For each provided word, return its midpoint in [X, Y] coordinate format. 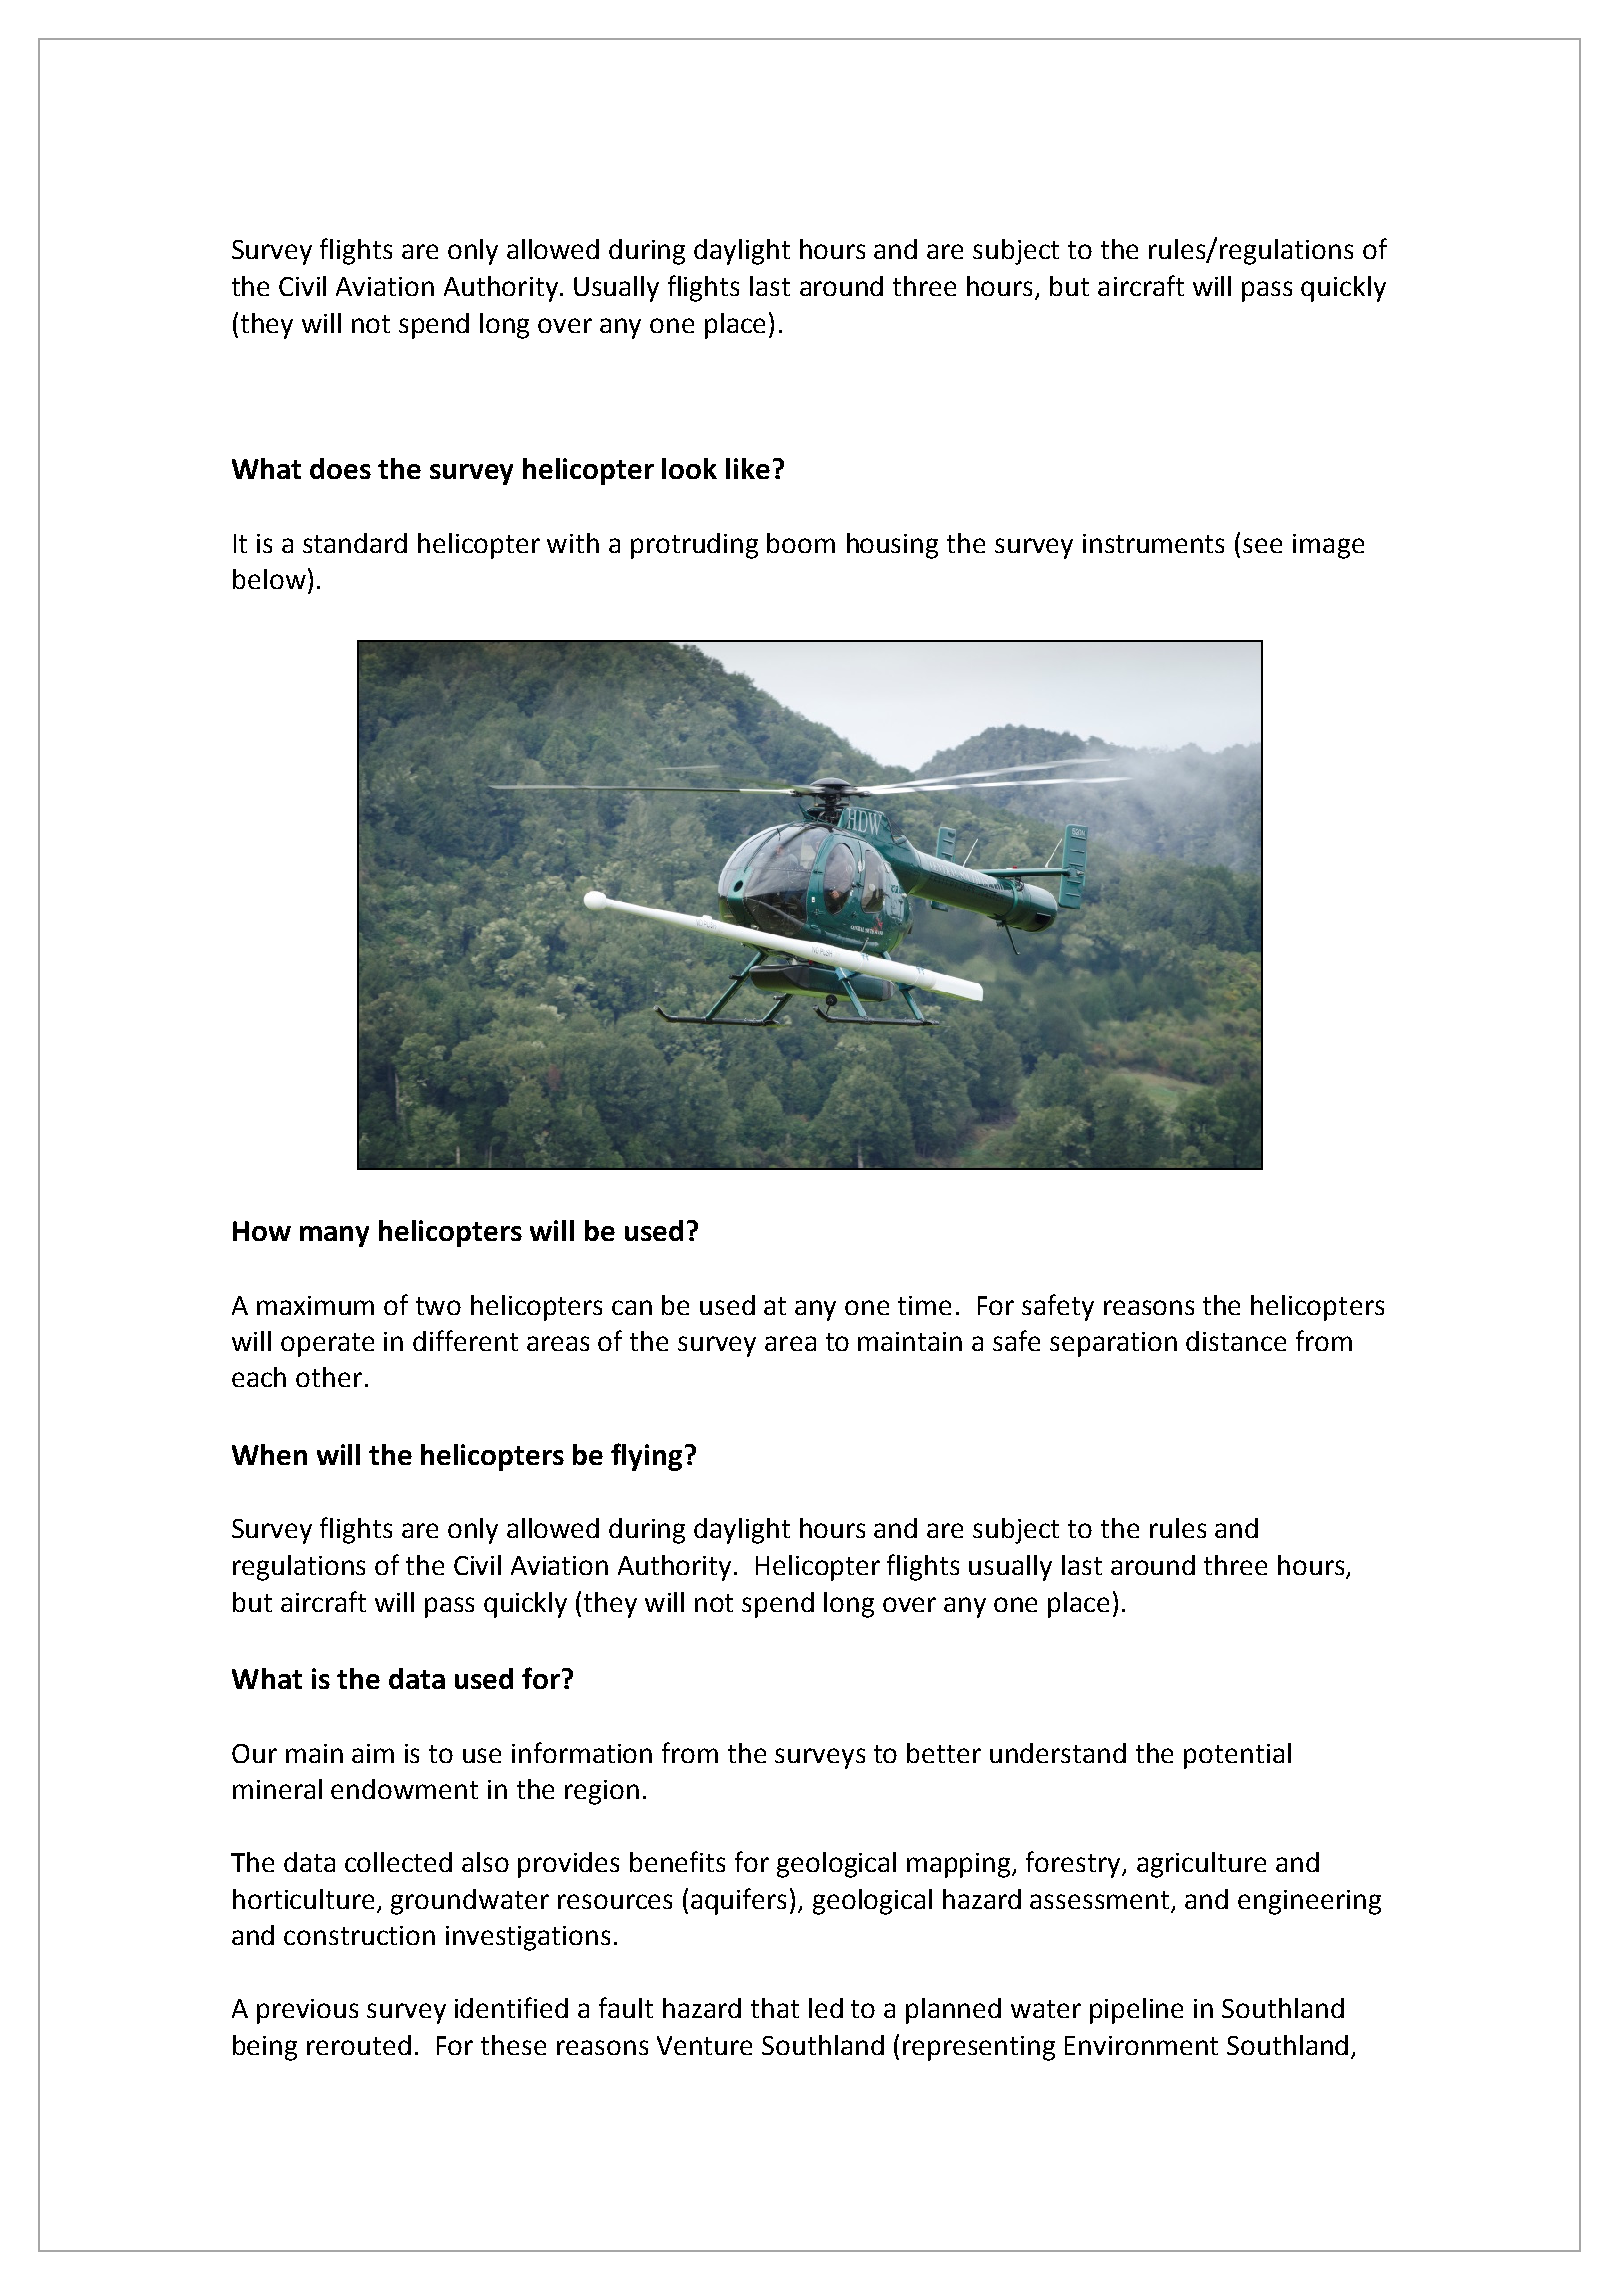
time [924, 1305]
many [334, 1236]
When [269, 1454]
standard [355, 543]
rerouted [359, 2045]
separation [1113, 1344]
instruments [1153, 543]
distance [1236, 1341]
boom [801, 543]
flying [646, 1457]
